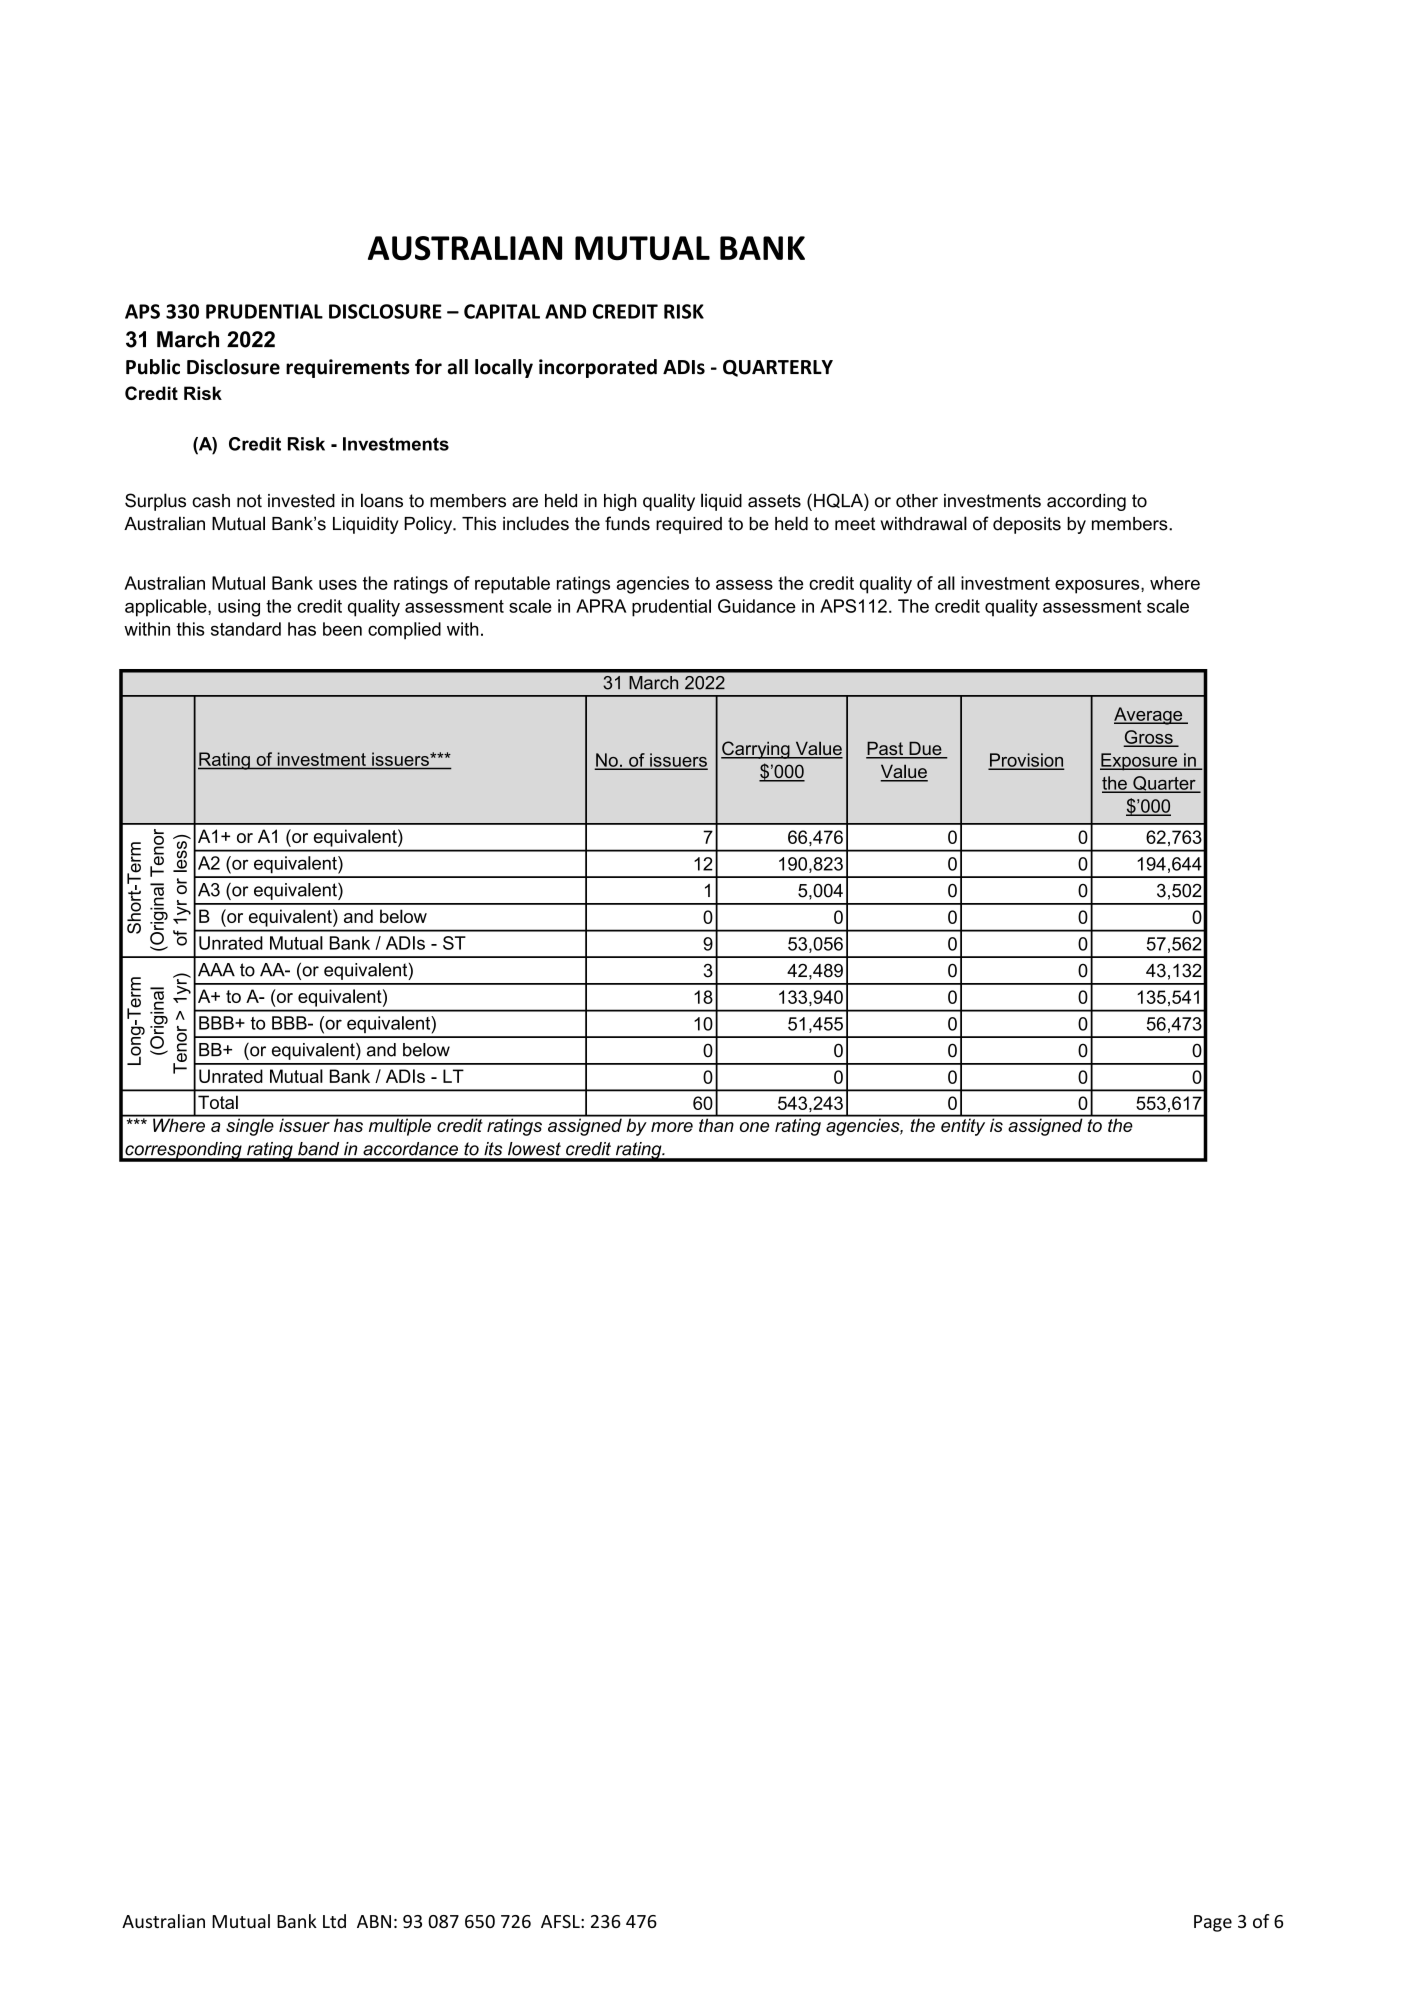 The image size is (1407, 1990). I want to click on according, so click(1086, 502).
